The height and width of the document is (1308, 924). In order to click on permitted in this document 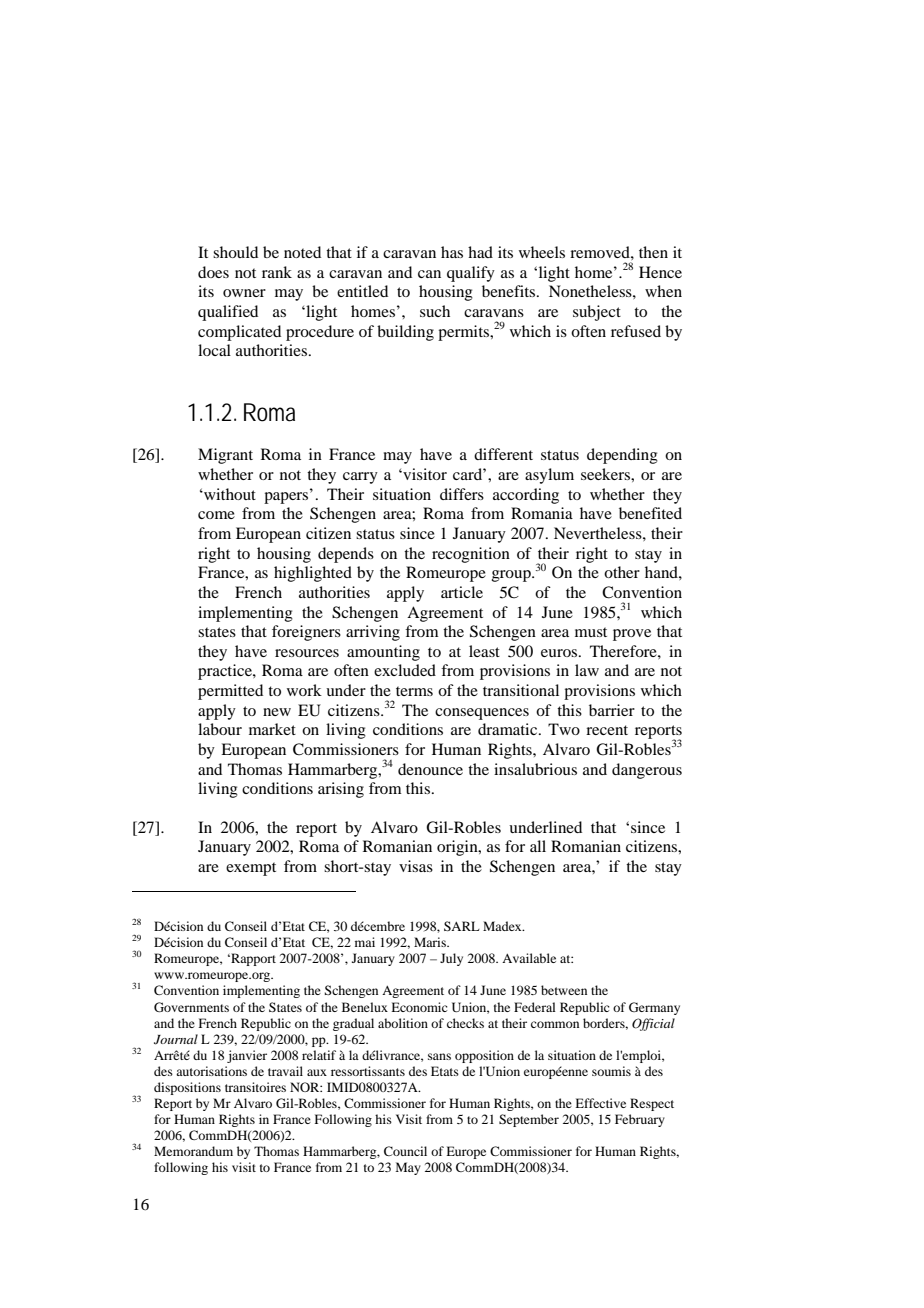, I will do `click(230, 692)`.
